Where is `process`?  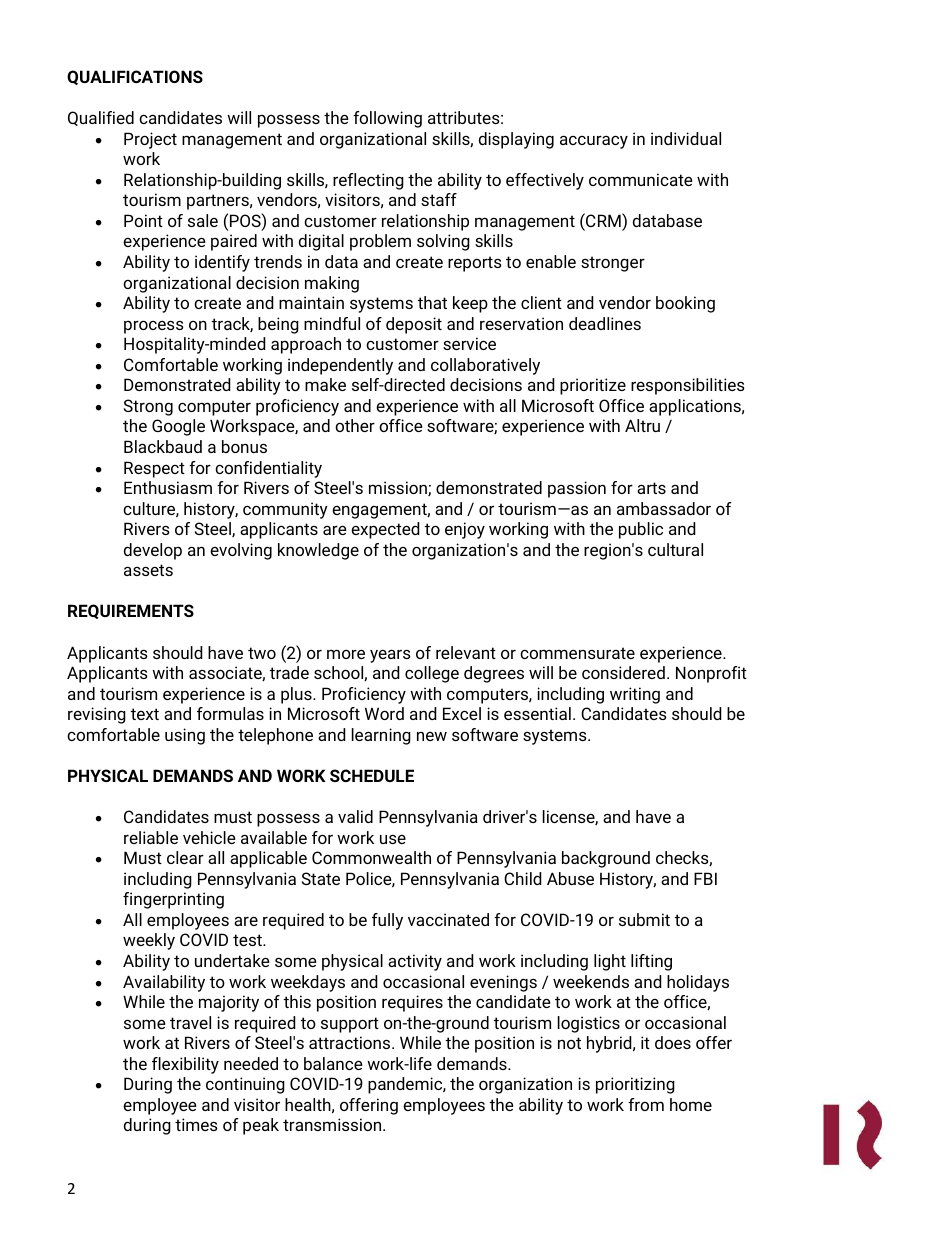
process is located at coordinates (154, 327).
